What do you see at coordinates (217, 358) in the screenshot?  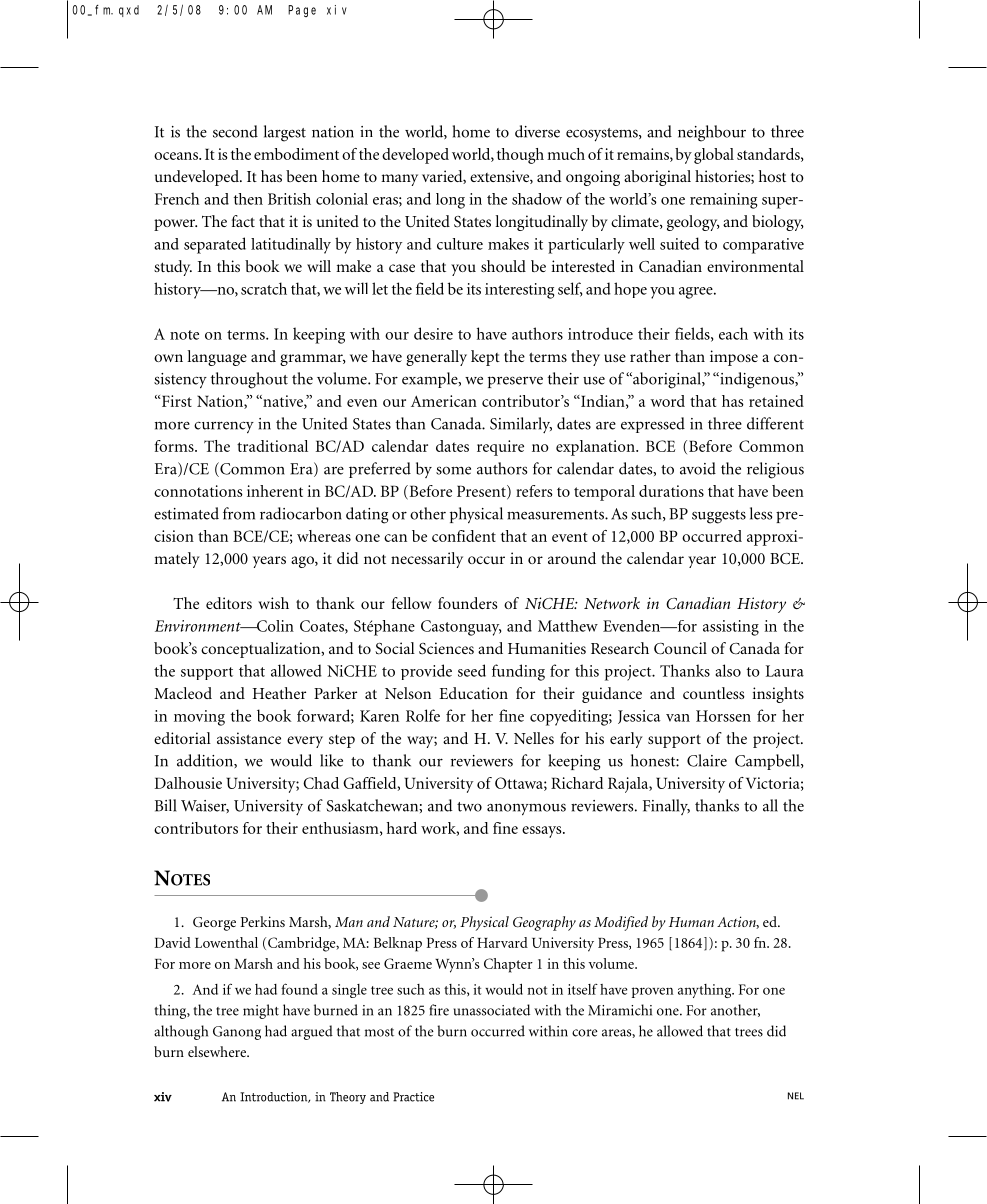 I see `language` at bounding box center [217, 358].
